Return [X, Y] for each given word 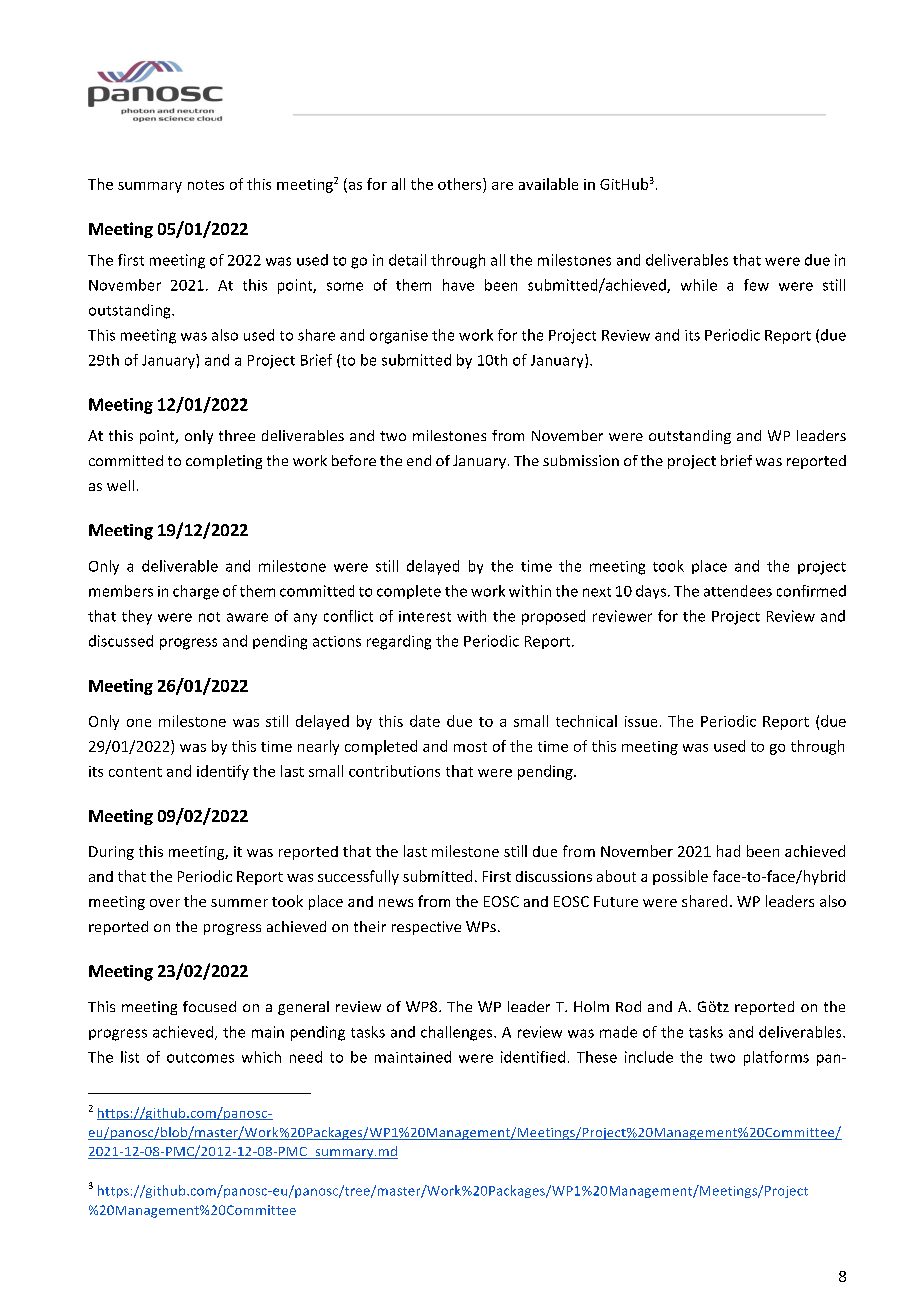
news [396, 903]
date [425, 721]
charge [196, 592]
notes [206, 185]
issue [641, 721]
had [728, 851]
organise [399, 337]
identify [223, 772]
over [165, 903]
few [756, 285]
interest [425, 616]
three [237, 435]
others [461, 184]
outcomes [200, 1058]
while [699, 285]
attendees [738, 591]
